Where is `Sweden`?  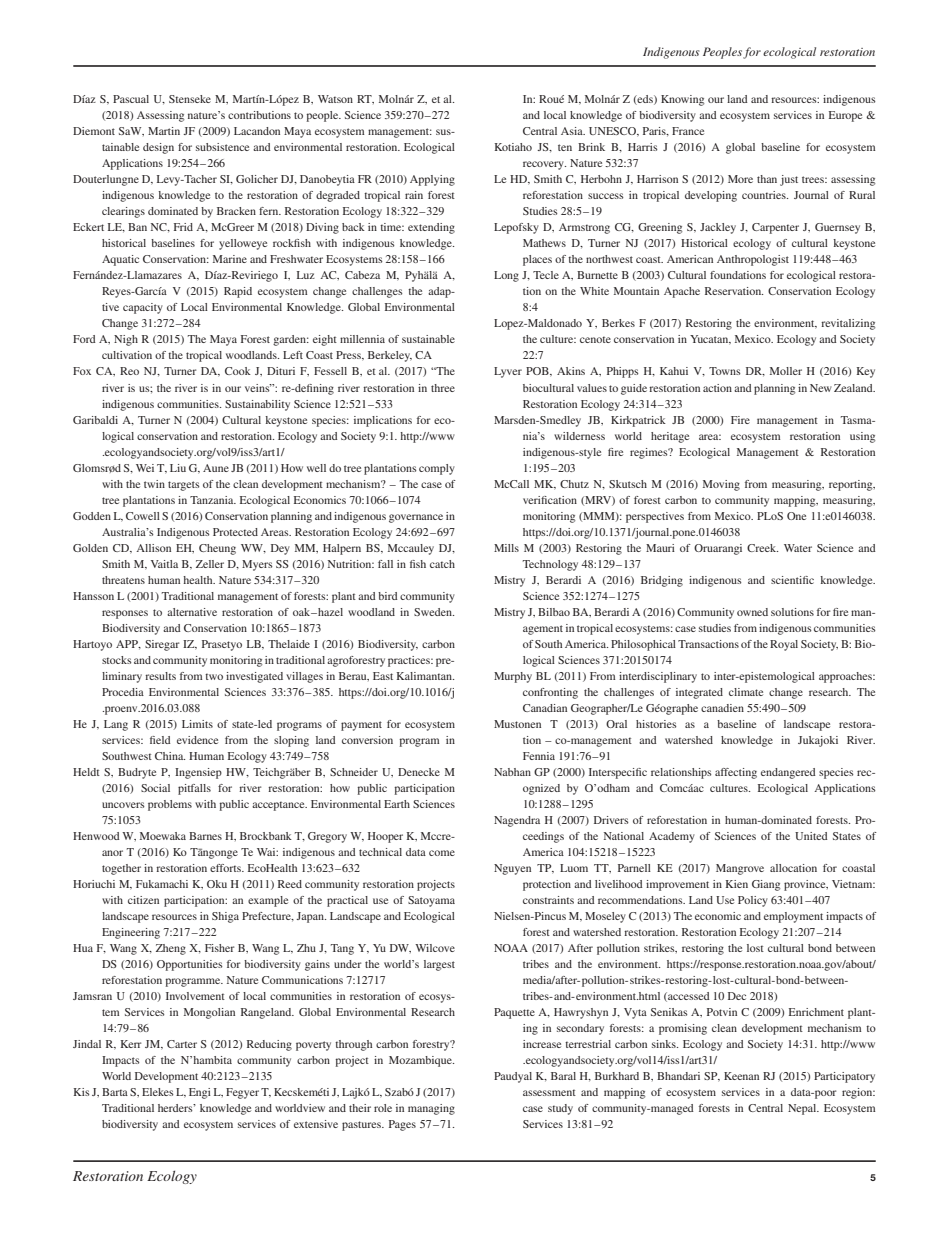 Sweden is located at coordinates (434, 612).
